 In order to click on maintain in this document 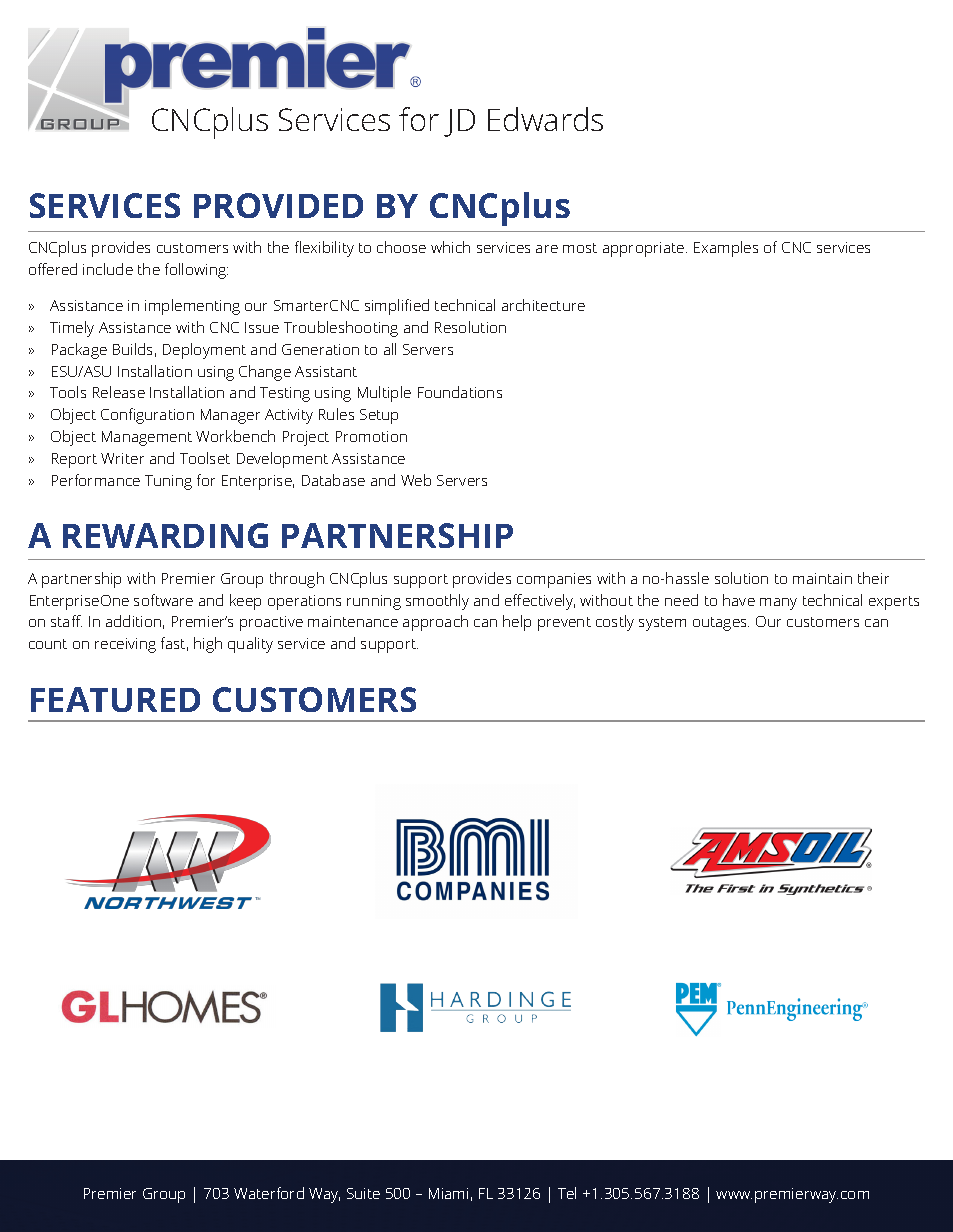, I will do `click(822, 578)`.
